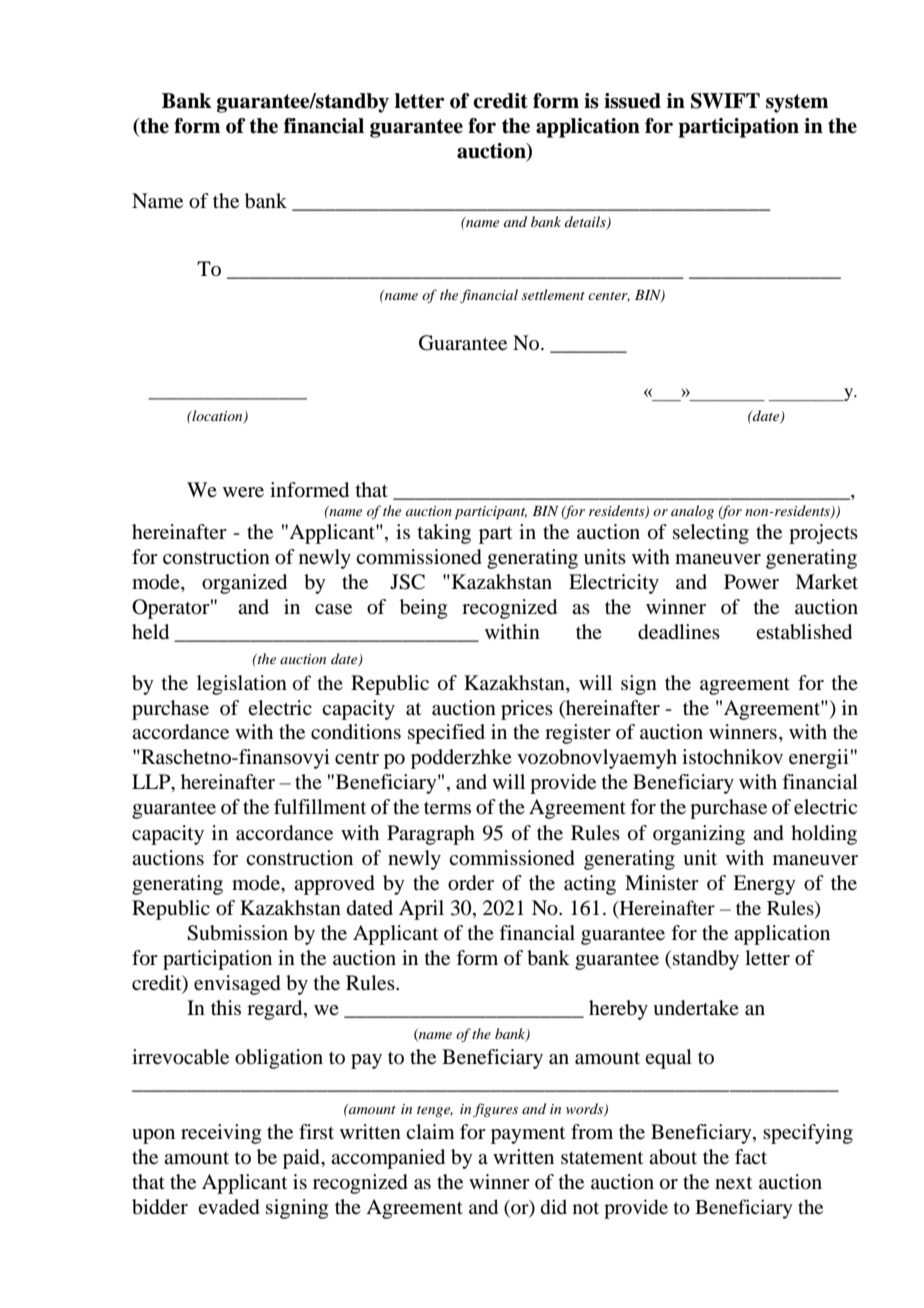  What do you see at coordinates (444, 534) in the screenshot?
I see `taking` at bounding box center [444, 534].
